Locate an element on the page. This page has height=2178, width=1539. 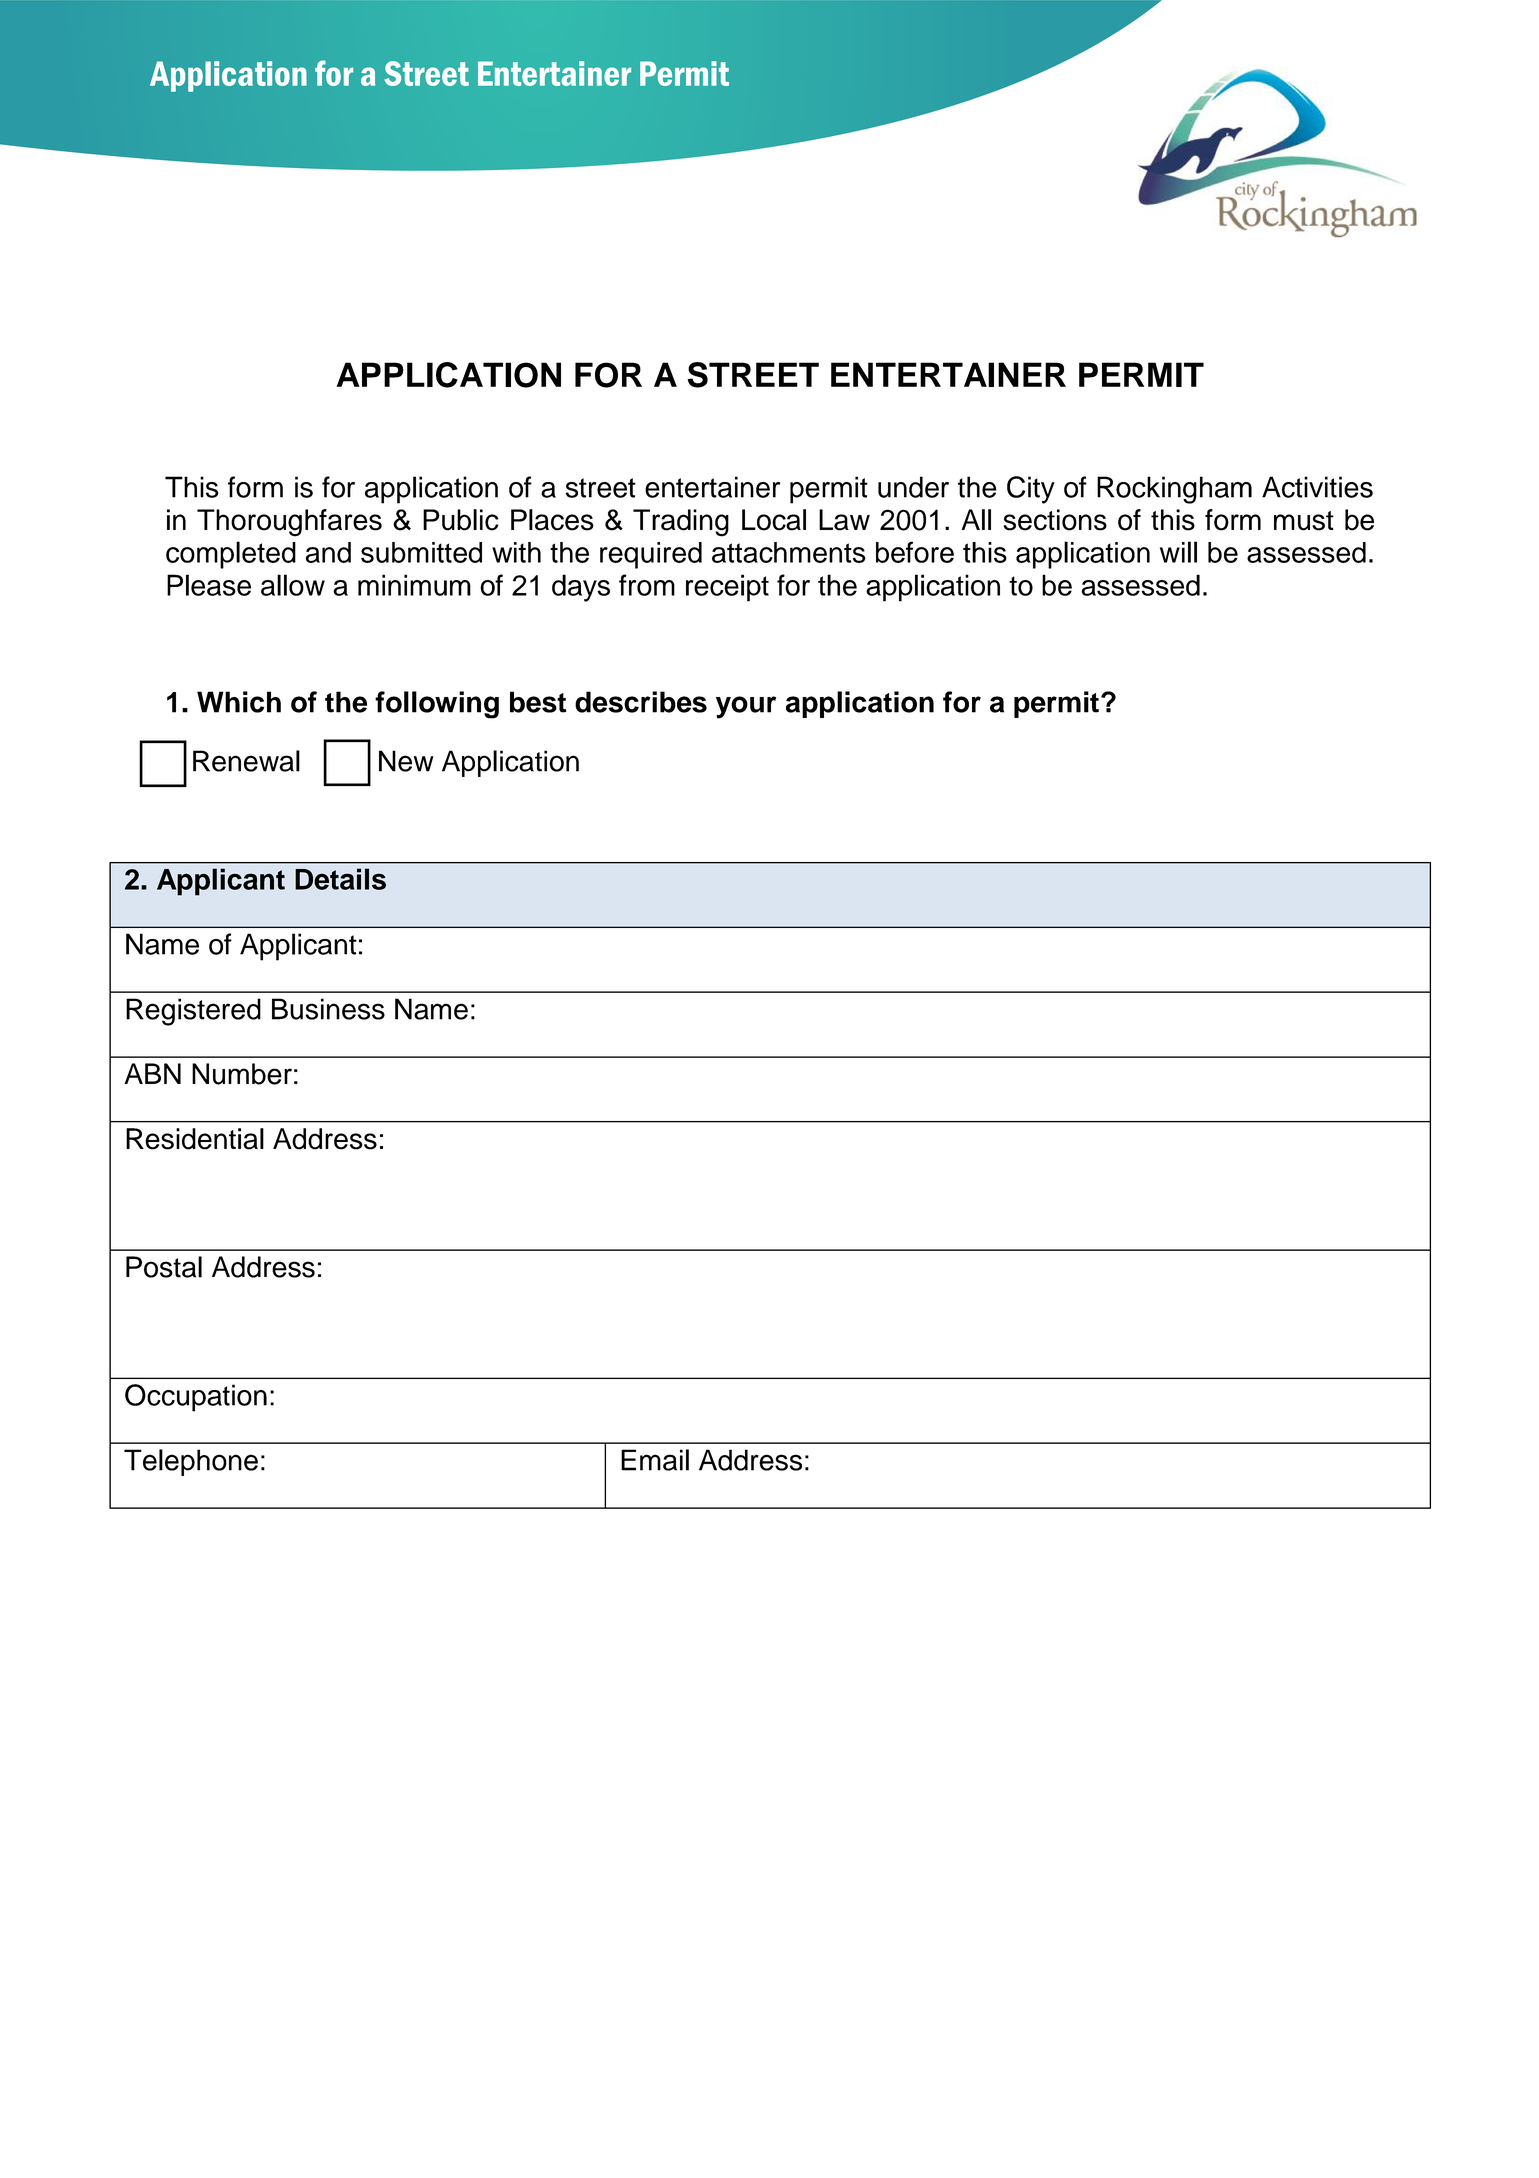
Occupation is located at coordinates (196, 1398).
